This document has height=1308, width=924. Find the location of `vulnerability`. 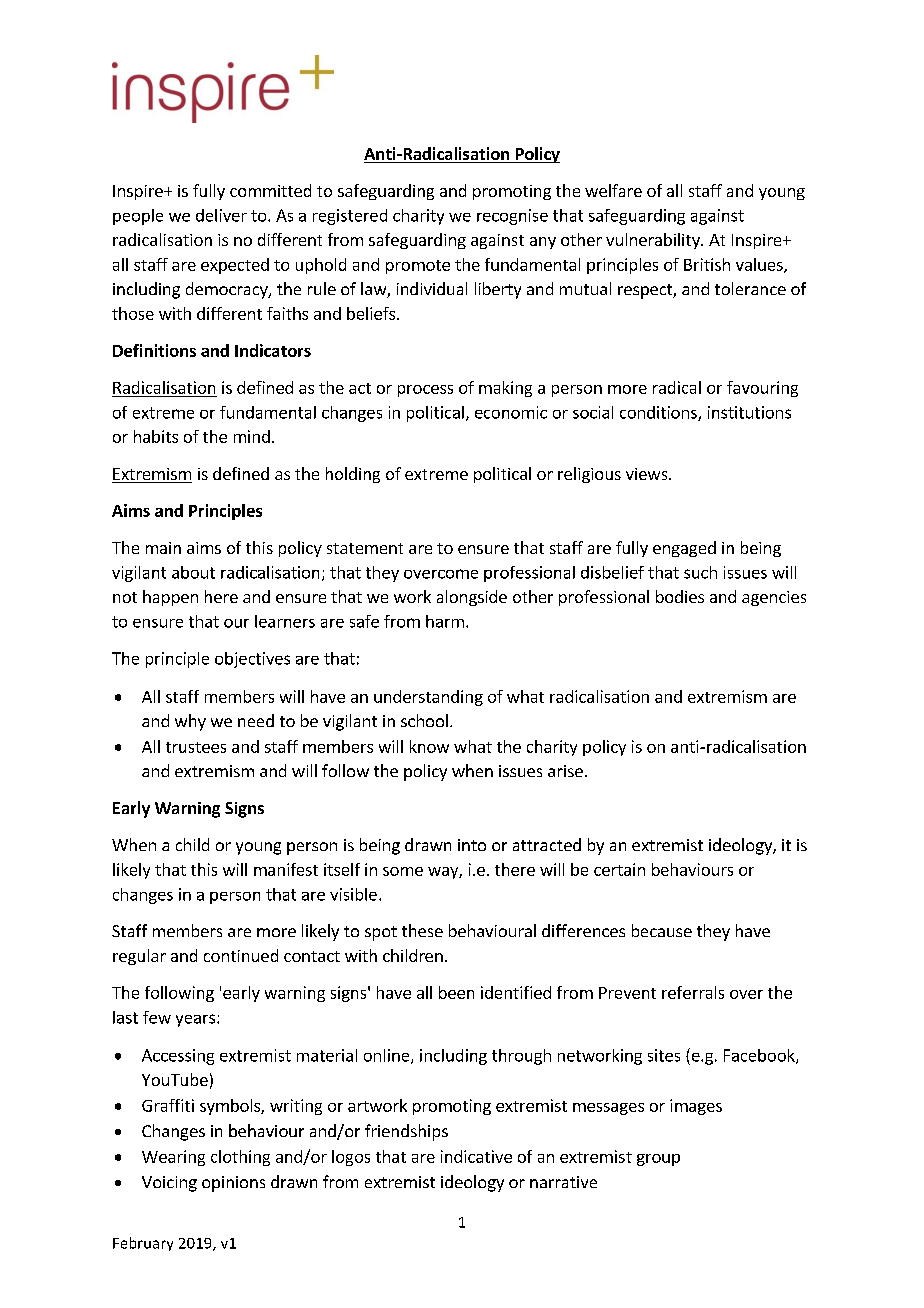

vulnerability is located at coordinates (654, 241).
